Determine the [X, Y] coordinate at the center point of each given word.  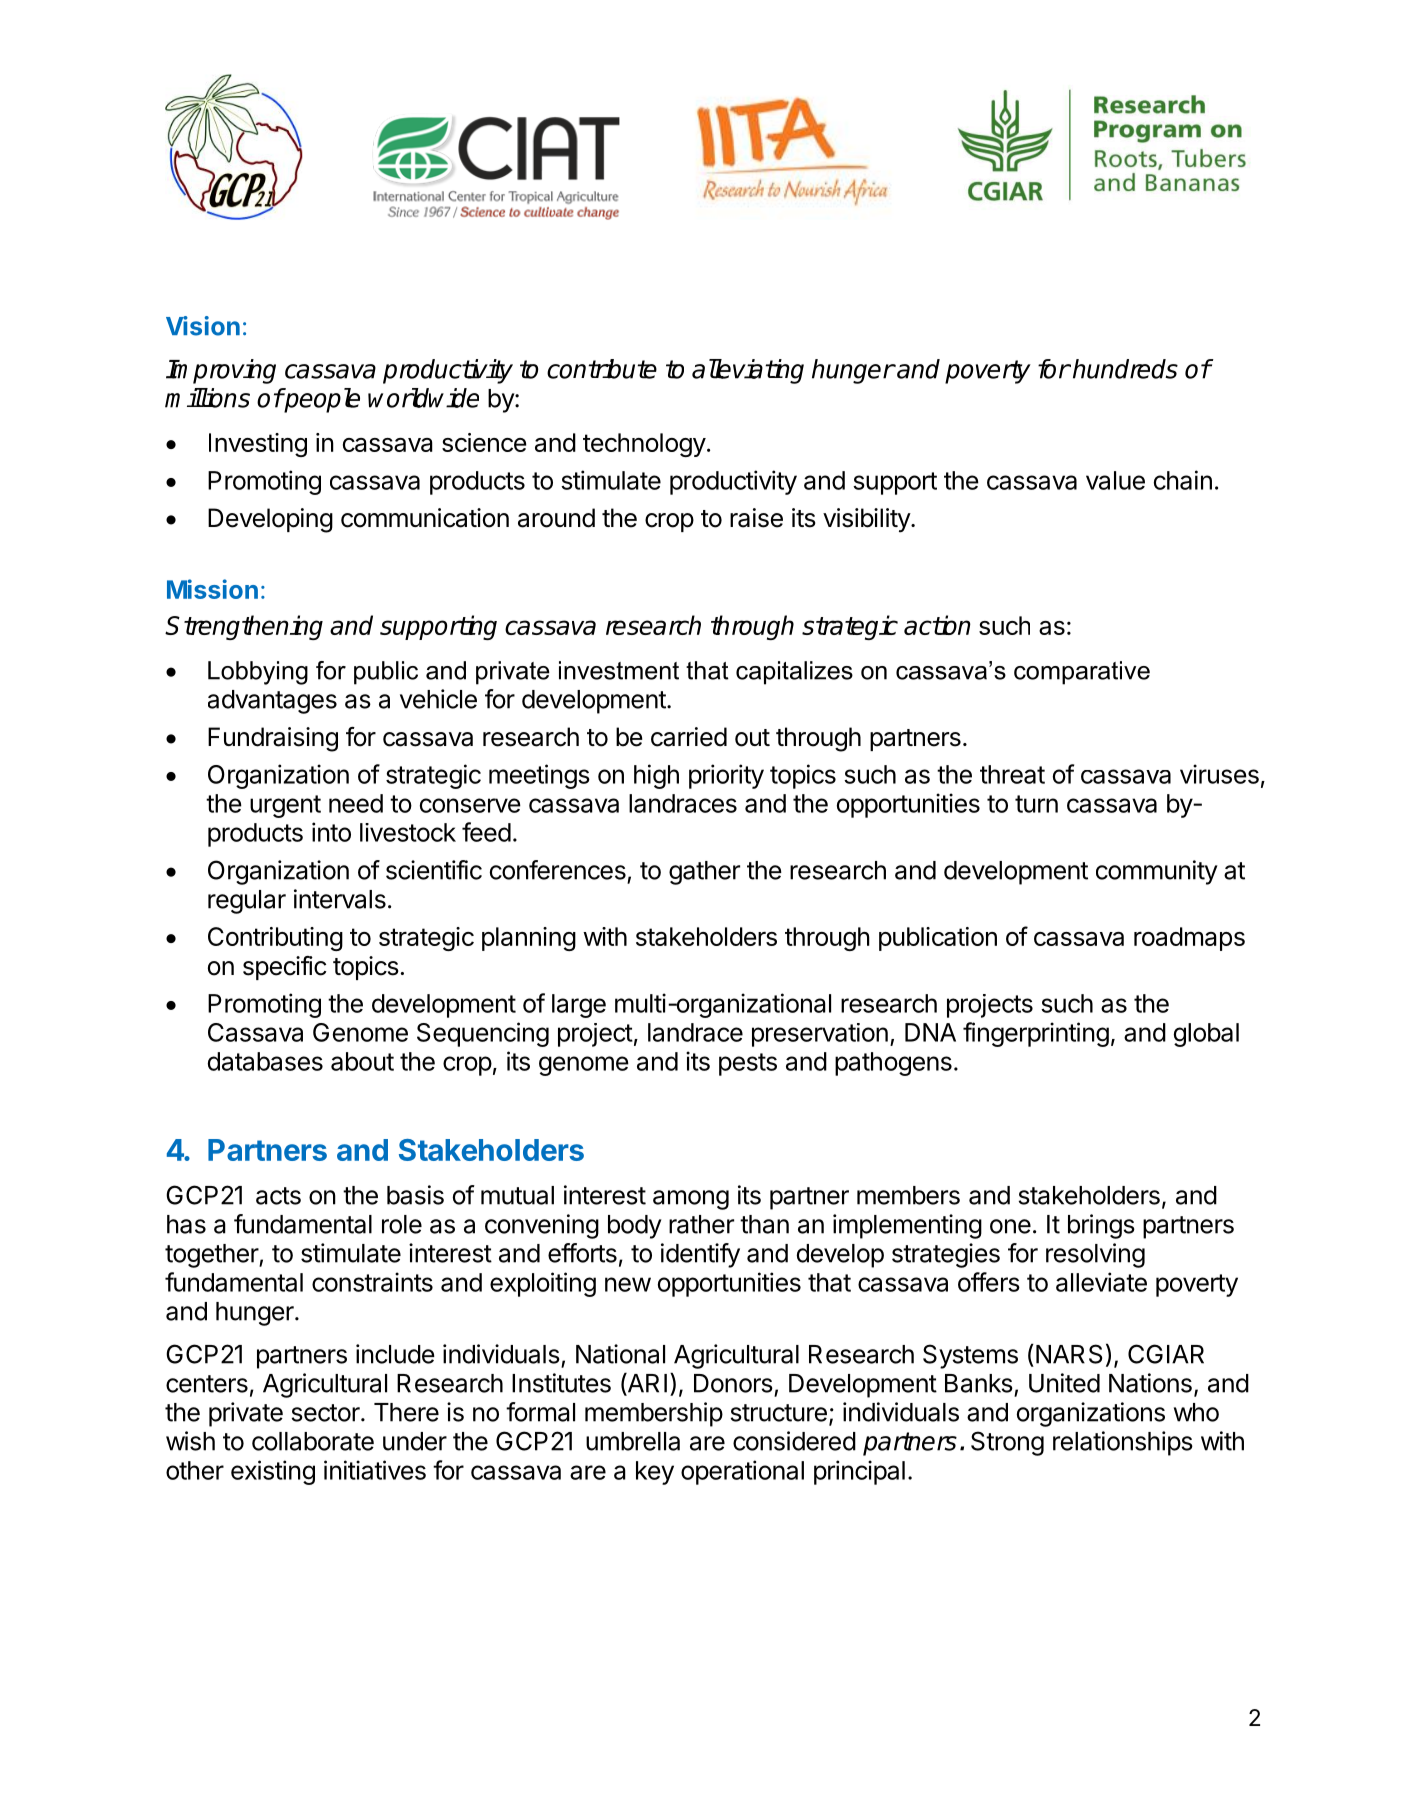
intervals [340, 899]
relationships [1123, 1443]
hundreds [1125, 369]
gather [704, 873]
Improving [221, 371]
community [1157, 872]
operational [742, 1472]
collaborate [313, 1441]
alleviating [748, 371]
